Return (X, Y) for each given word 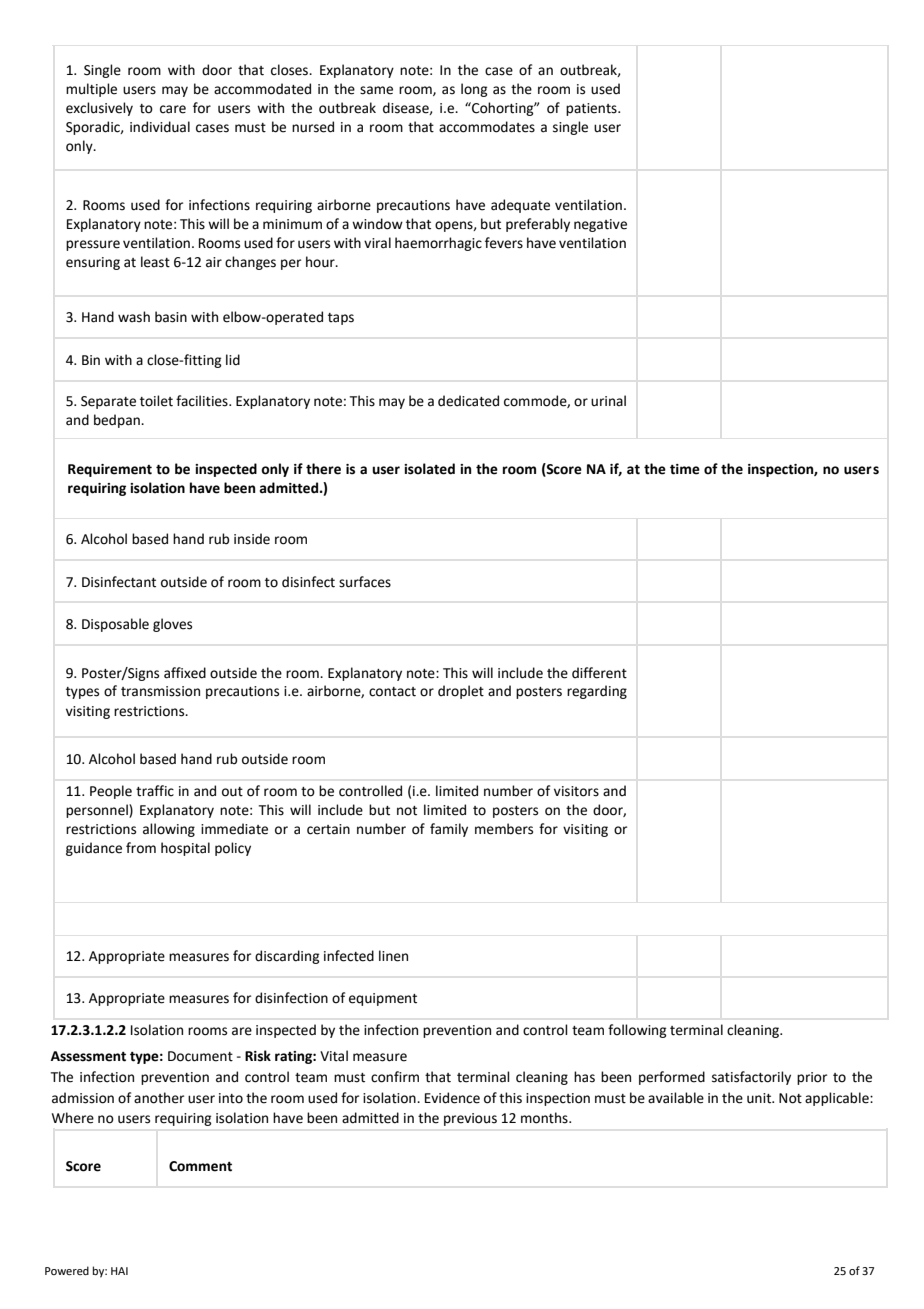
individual (160, 127)
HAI (119, 1271)
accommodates (487, 127)
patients (592, 109)
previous (470, 1119)
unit (760, 1098)
